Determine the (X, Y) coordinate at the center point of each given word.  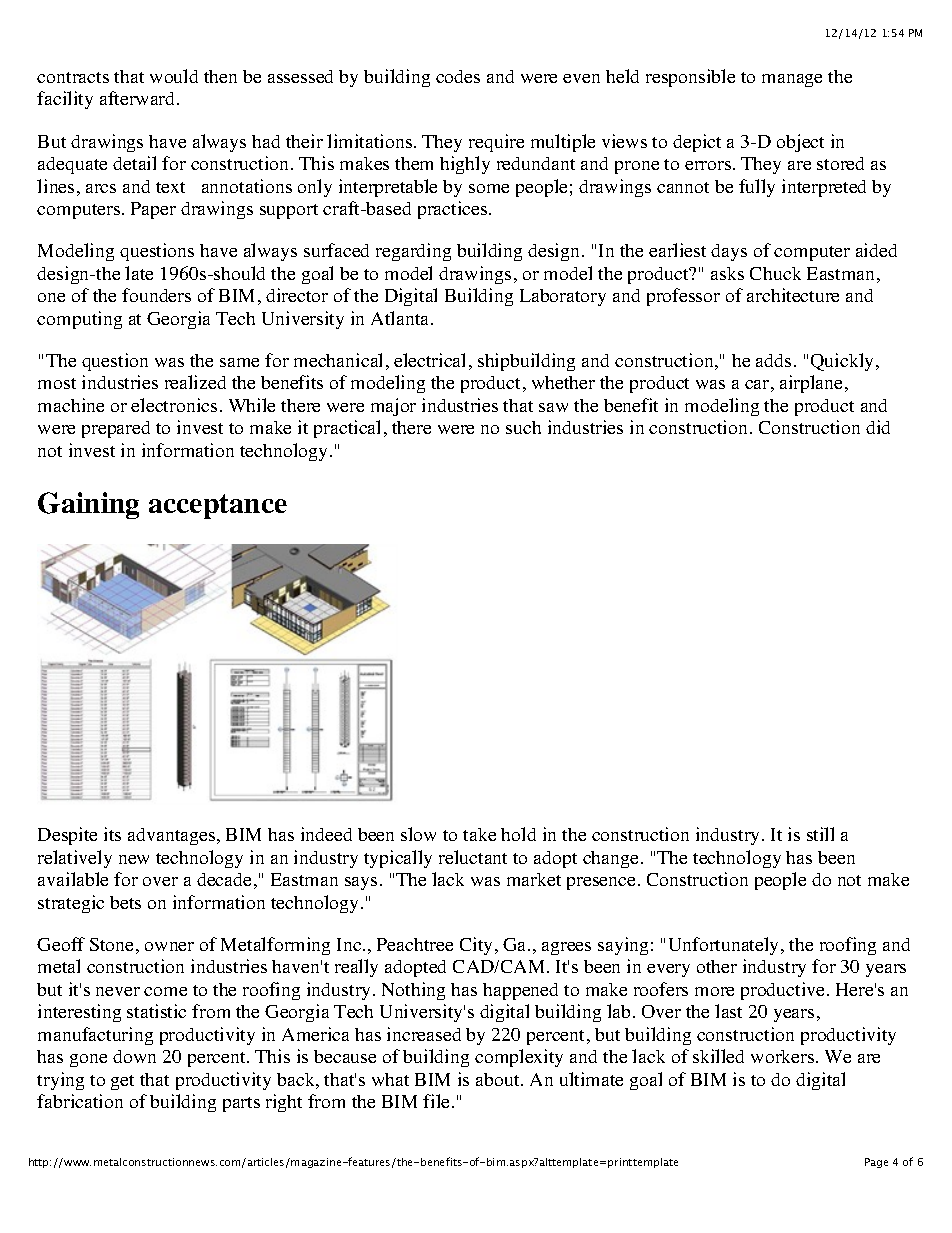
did (878, 427)
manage (792, 80)
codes (458, 76)
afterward (139, 98)
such (523, 427)
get (122, 1082)
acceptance (218, 506)
